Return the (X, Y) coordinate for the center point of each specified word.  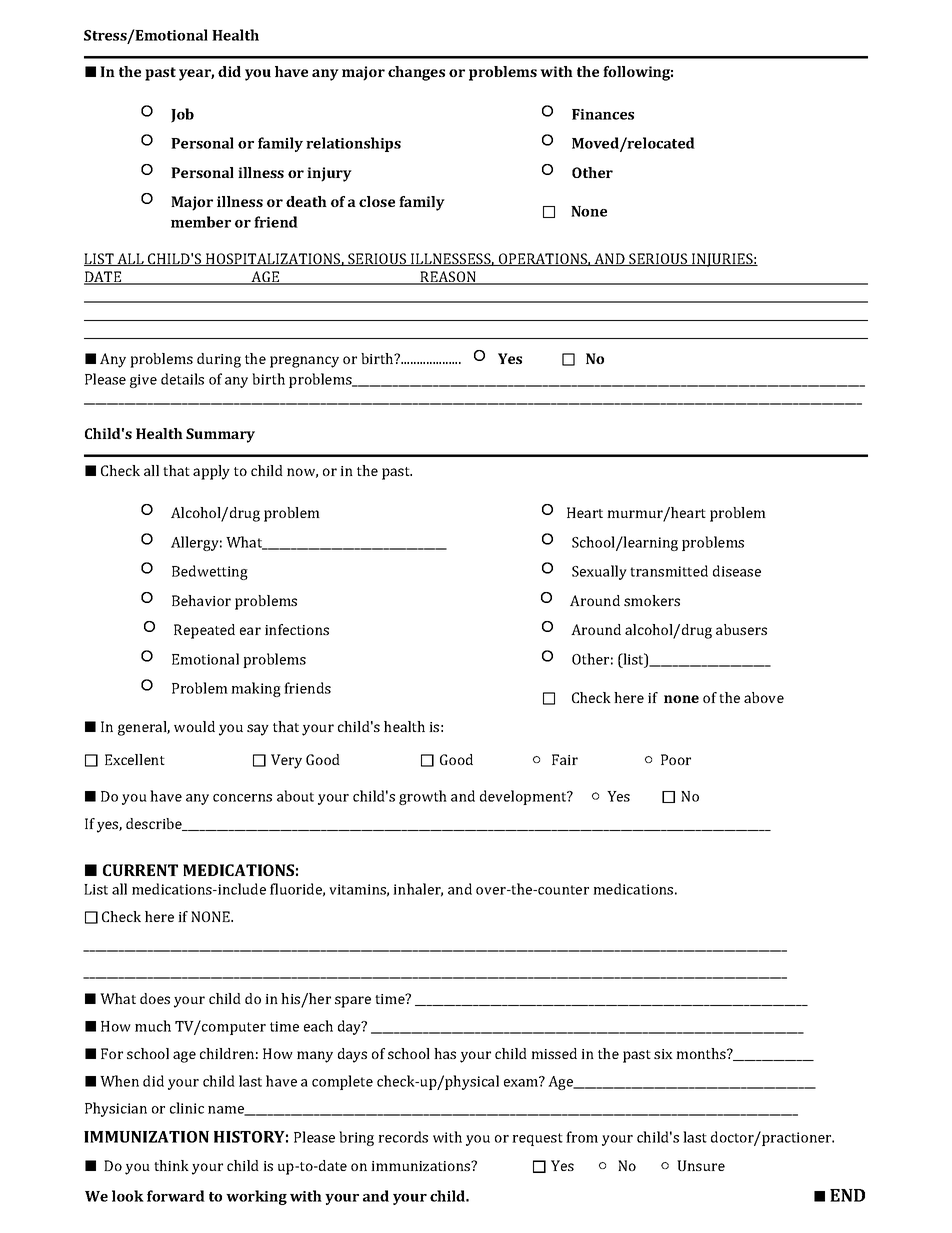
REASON (448, 278)
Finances (603, 114)
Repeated (204, 631)
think (171, 1165)
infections (297, 629)
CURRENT (140, 870)
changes (416, 73)
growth (423, 797)
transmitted (669, 571)
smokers (652, 600)
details (182, 379)
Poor (676, 759)
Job (182, 115)
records (403, 1137)
